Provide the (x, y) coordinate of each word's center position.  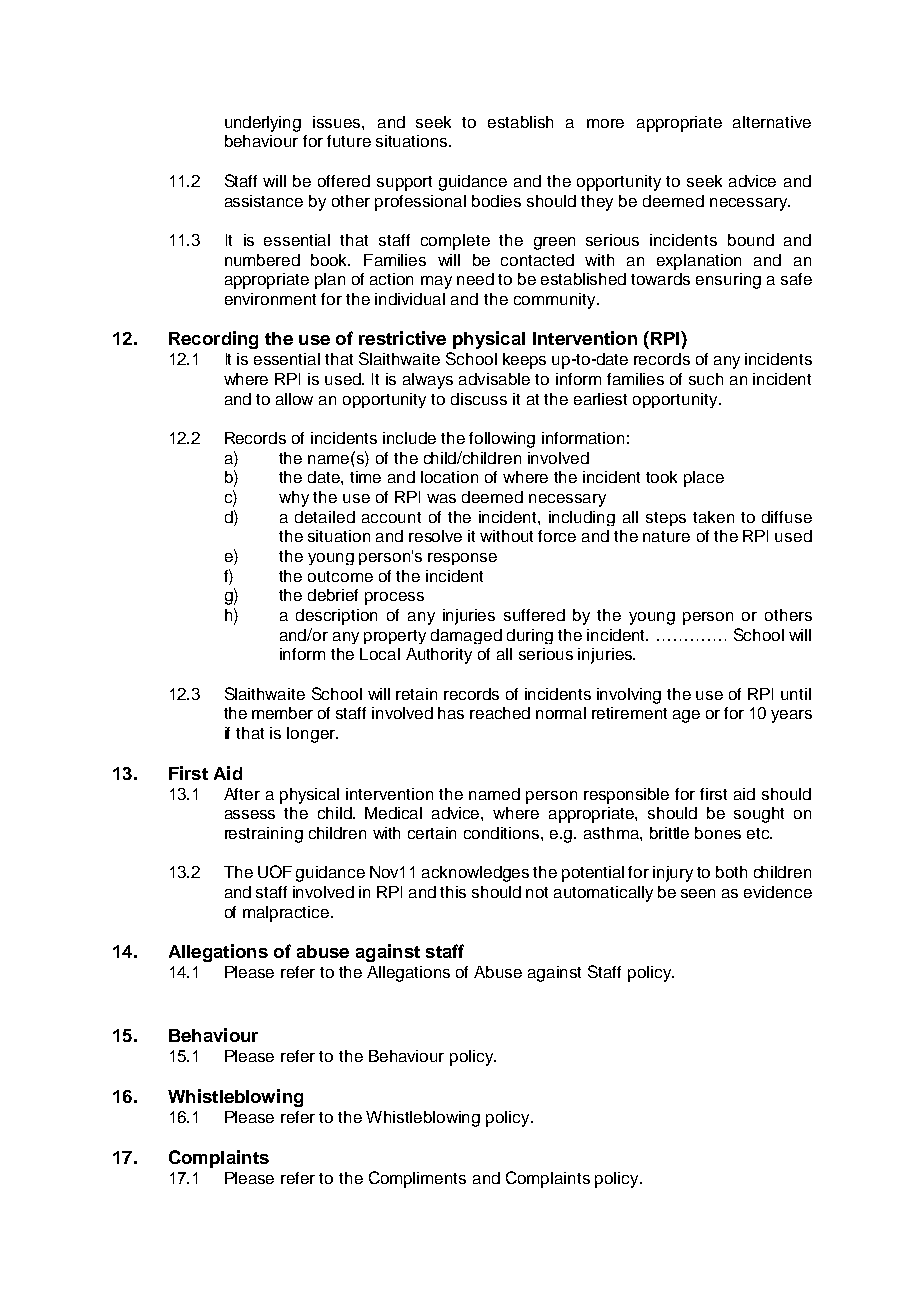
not (537, 892)
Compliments (417, 1179)
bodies (496, 201)
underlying (263, 124)
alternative (772, 122)
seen (698, 893)
